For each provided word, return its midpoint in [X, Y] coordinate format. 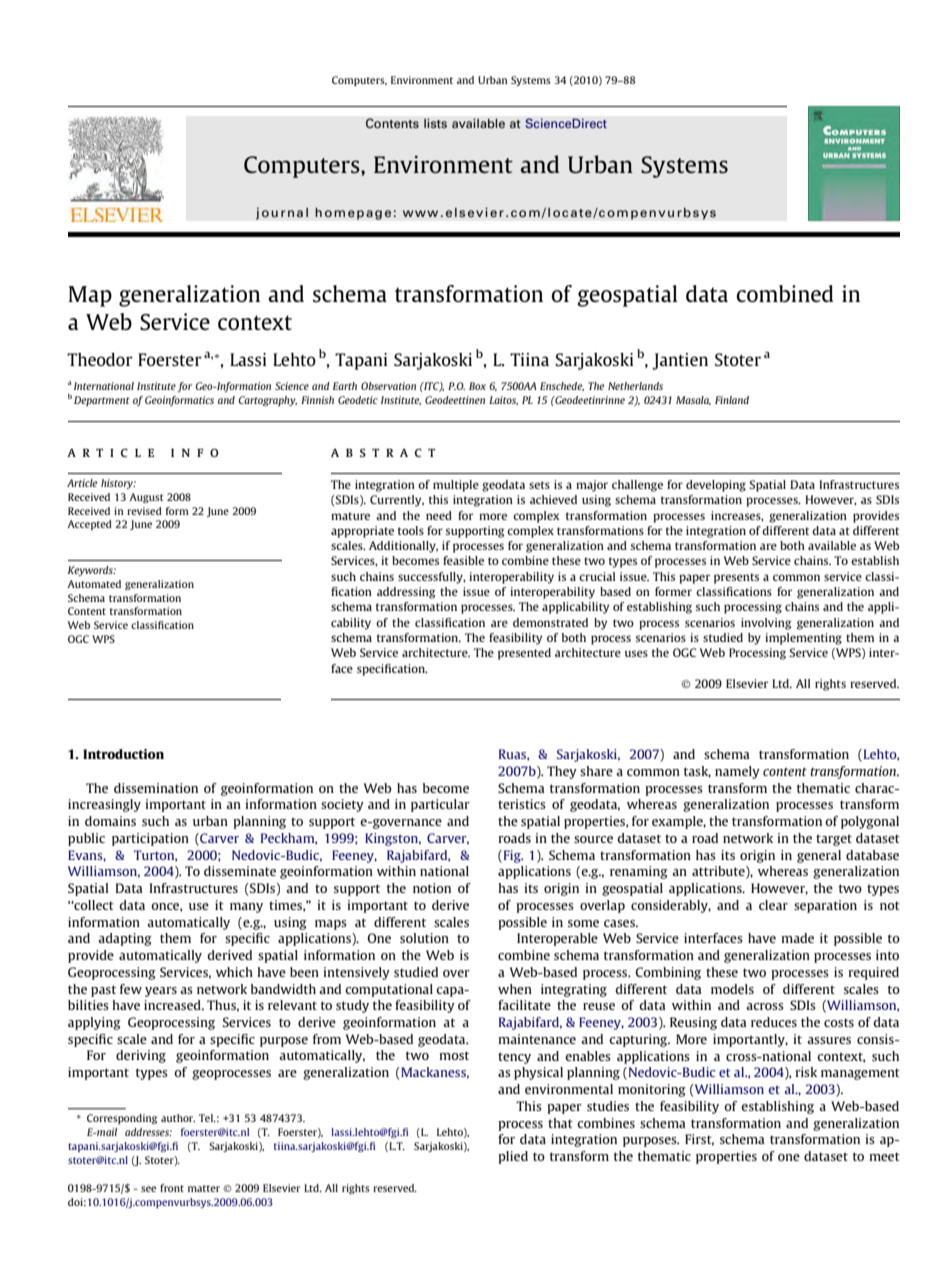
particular [440, 805]
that [560, 1123]
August [146, 498]
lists [435, 123]
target [834, 840]
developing [716, 486]
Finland [732, 400]
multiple [456, 486]
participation [150, 839]
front [172, 1188]
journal [282, 213]
